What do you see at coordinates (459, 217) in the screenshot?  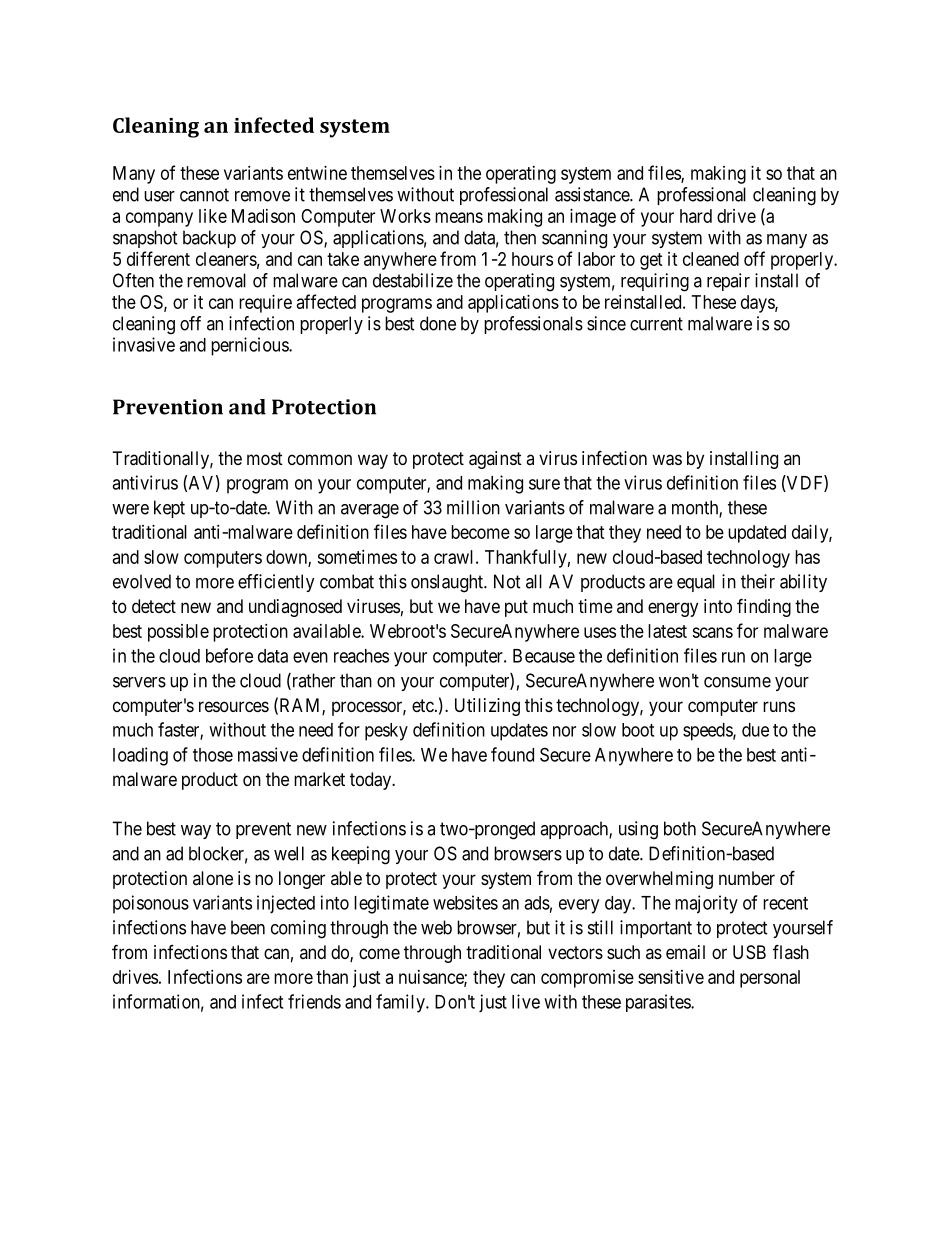 I see `means` at bounding box center [459, 217].
